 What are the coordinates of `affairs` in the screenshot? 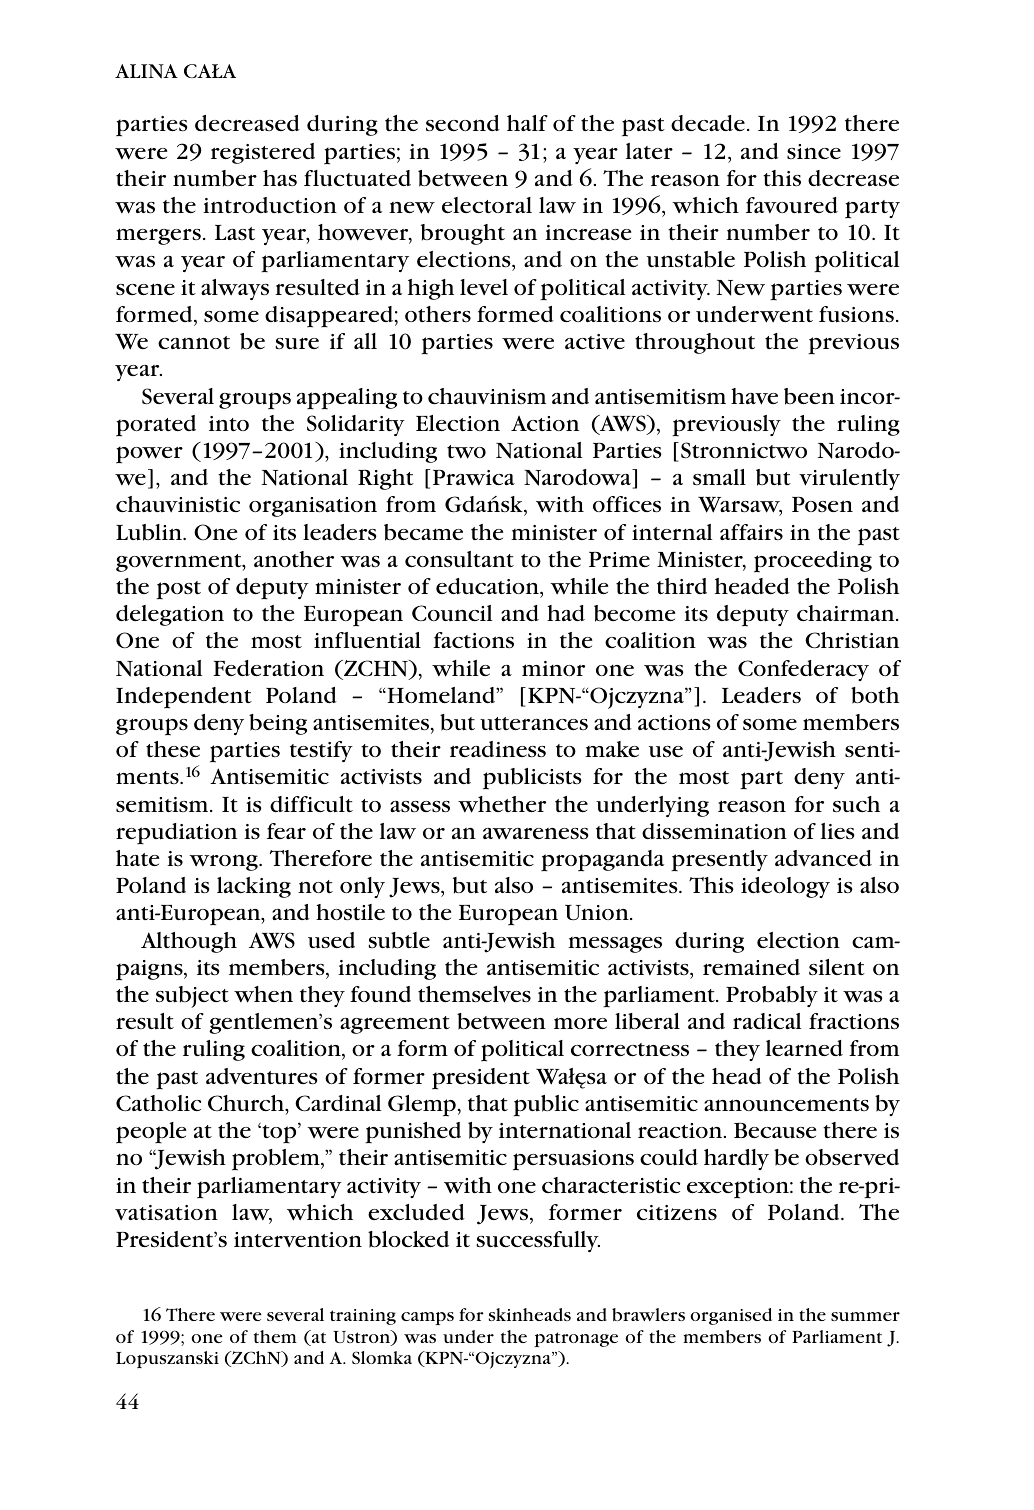 It's located at (751, 532).
